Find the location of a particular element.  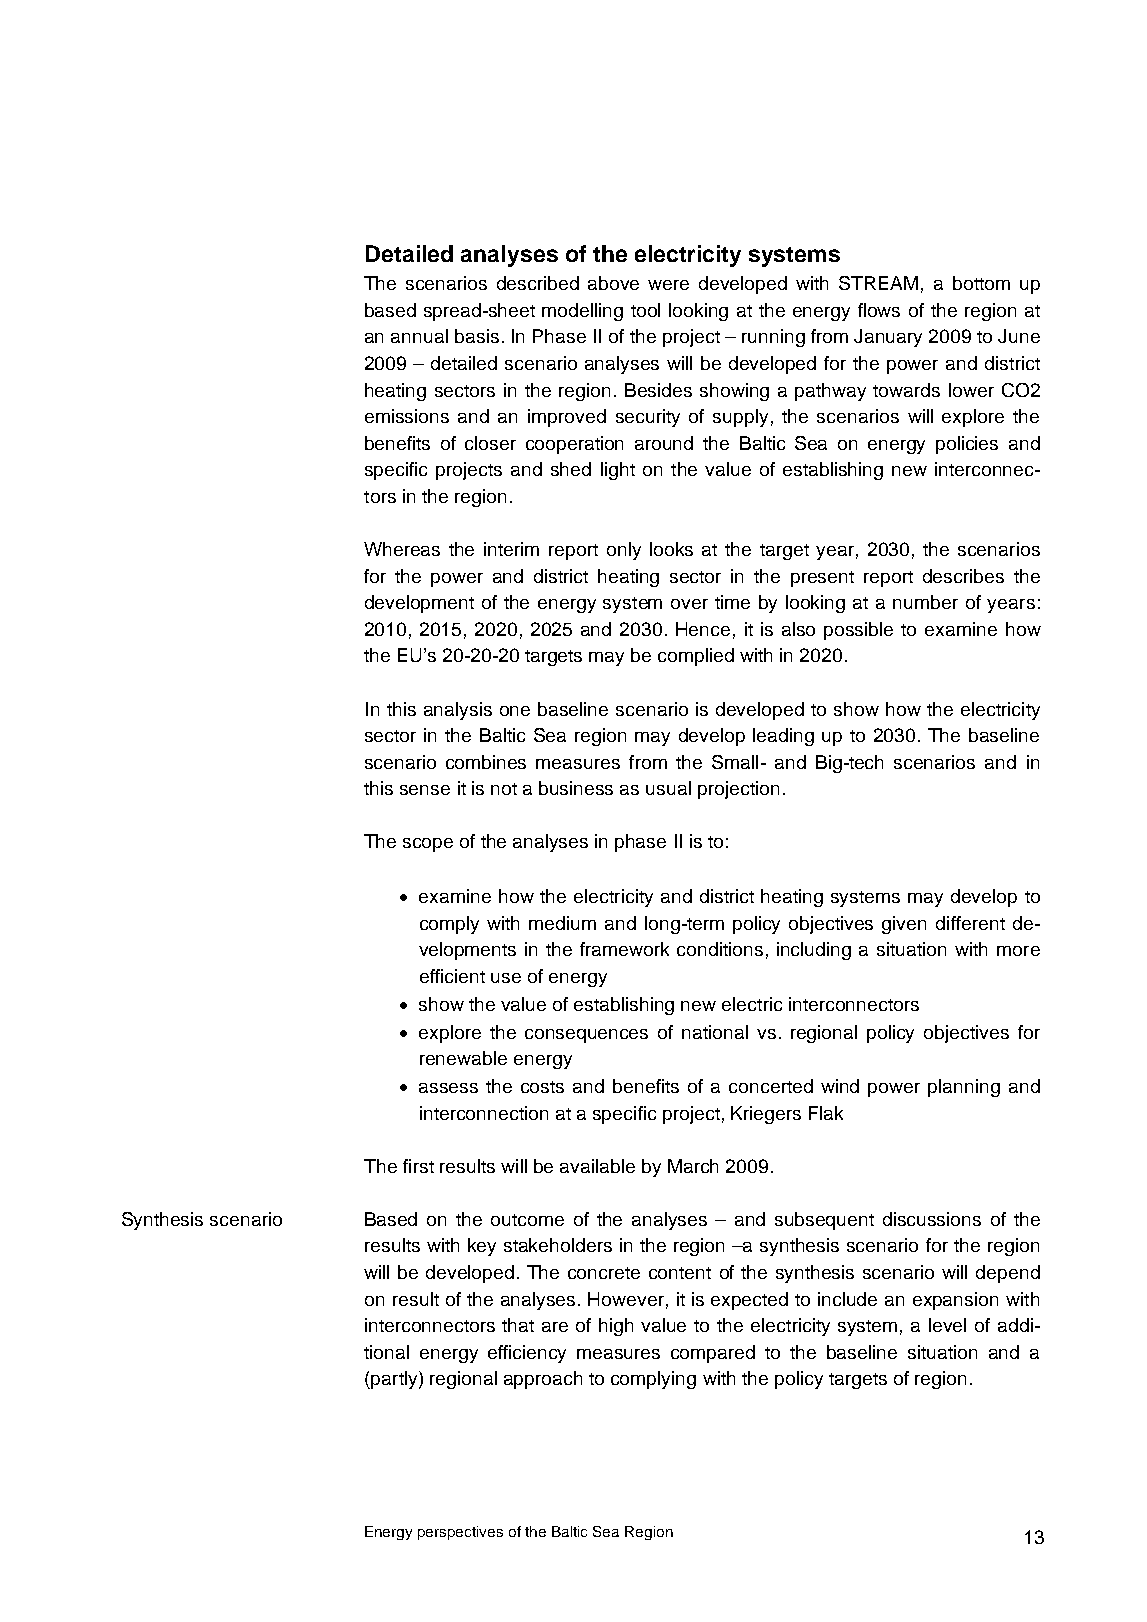

different is located at coordinates (970, 923).
